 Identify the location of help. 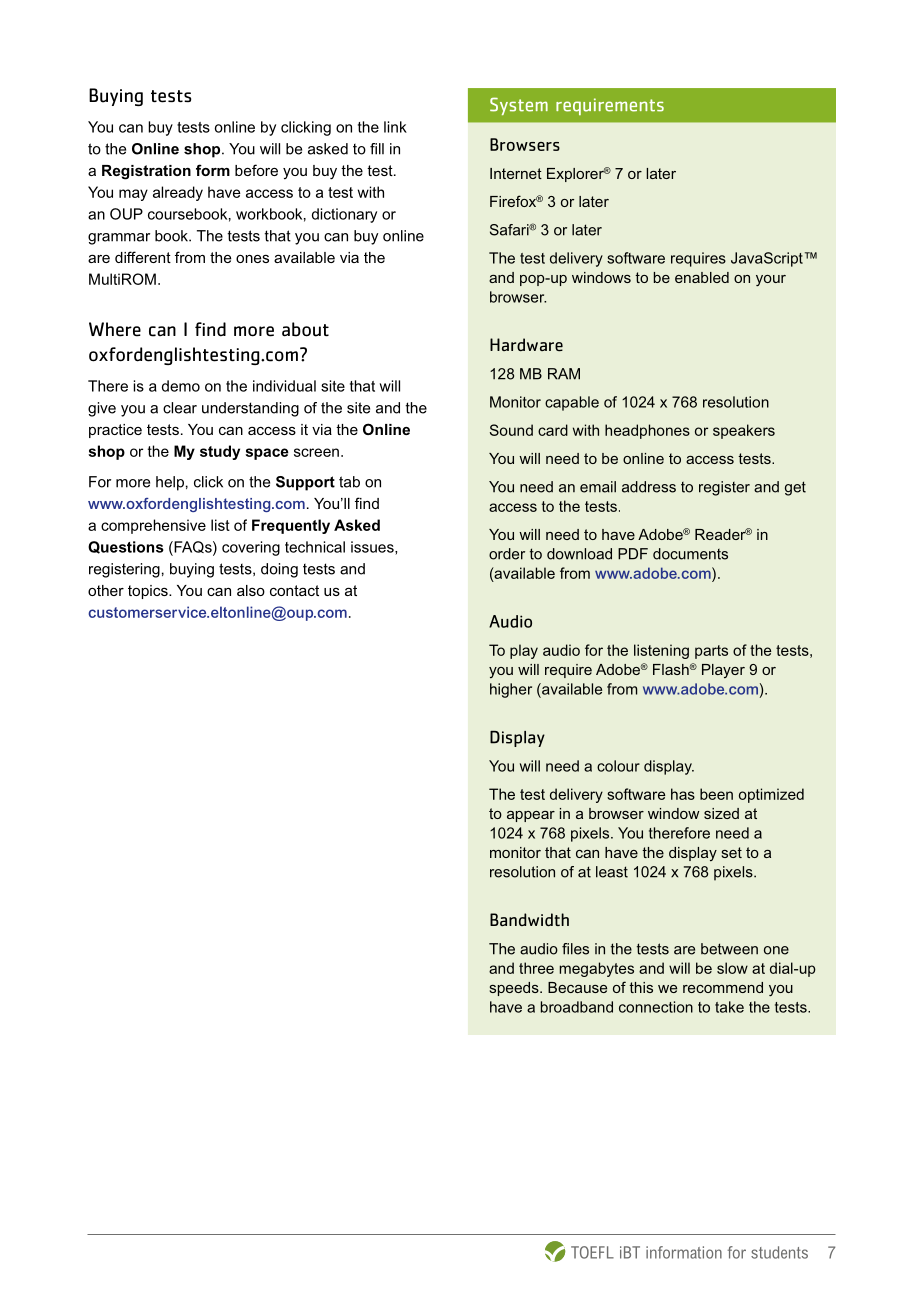
(170, 483).
